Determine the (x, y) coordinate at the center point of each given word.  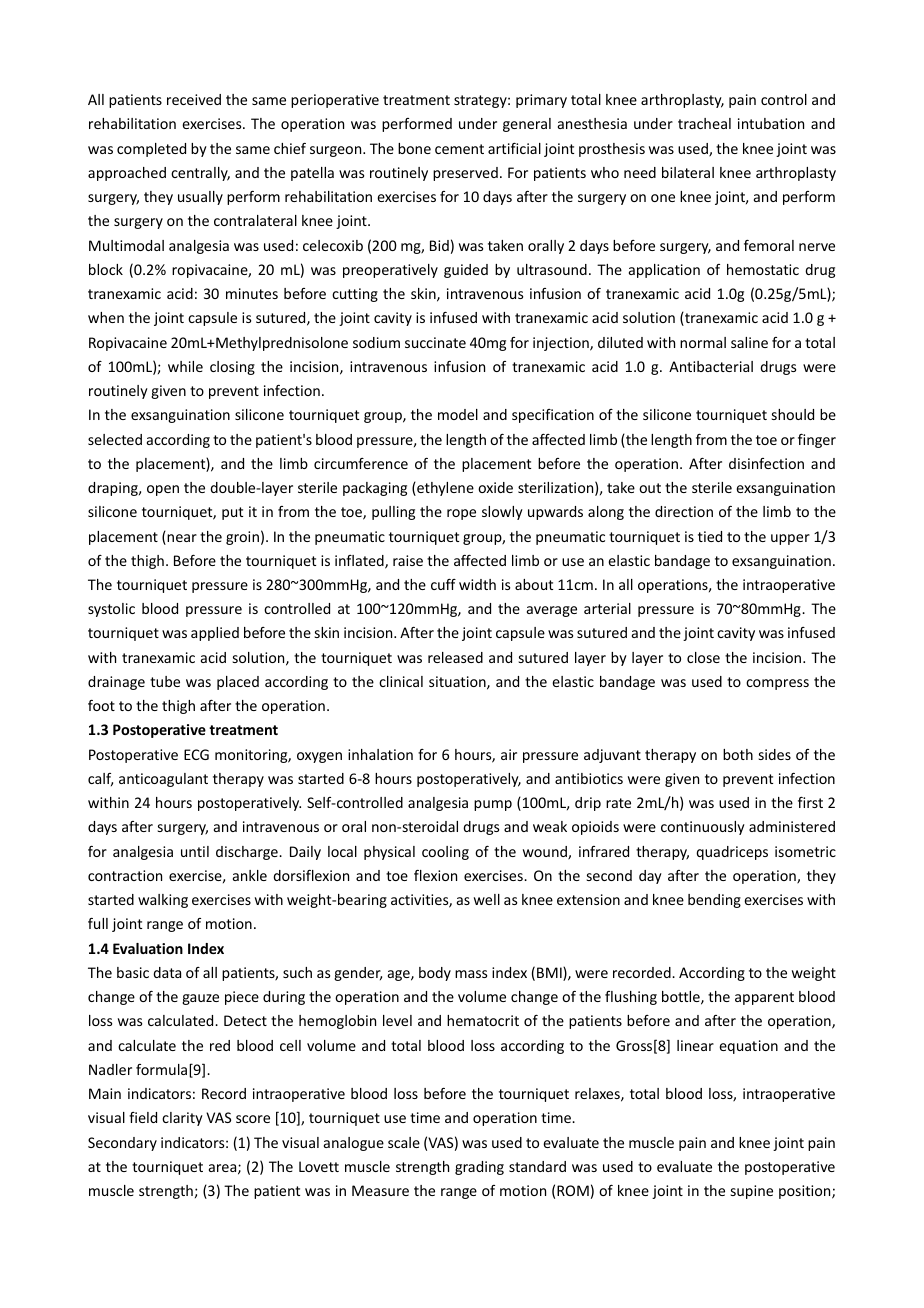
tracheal (704, 123)
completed (151, 150)
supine (752, 1192)
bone (414, 148)
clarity (182, 1119)
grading (479, 1168)
